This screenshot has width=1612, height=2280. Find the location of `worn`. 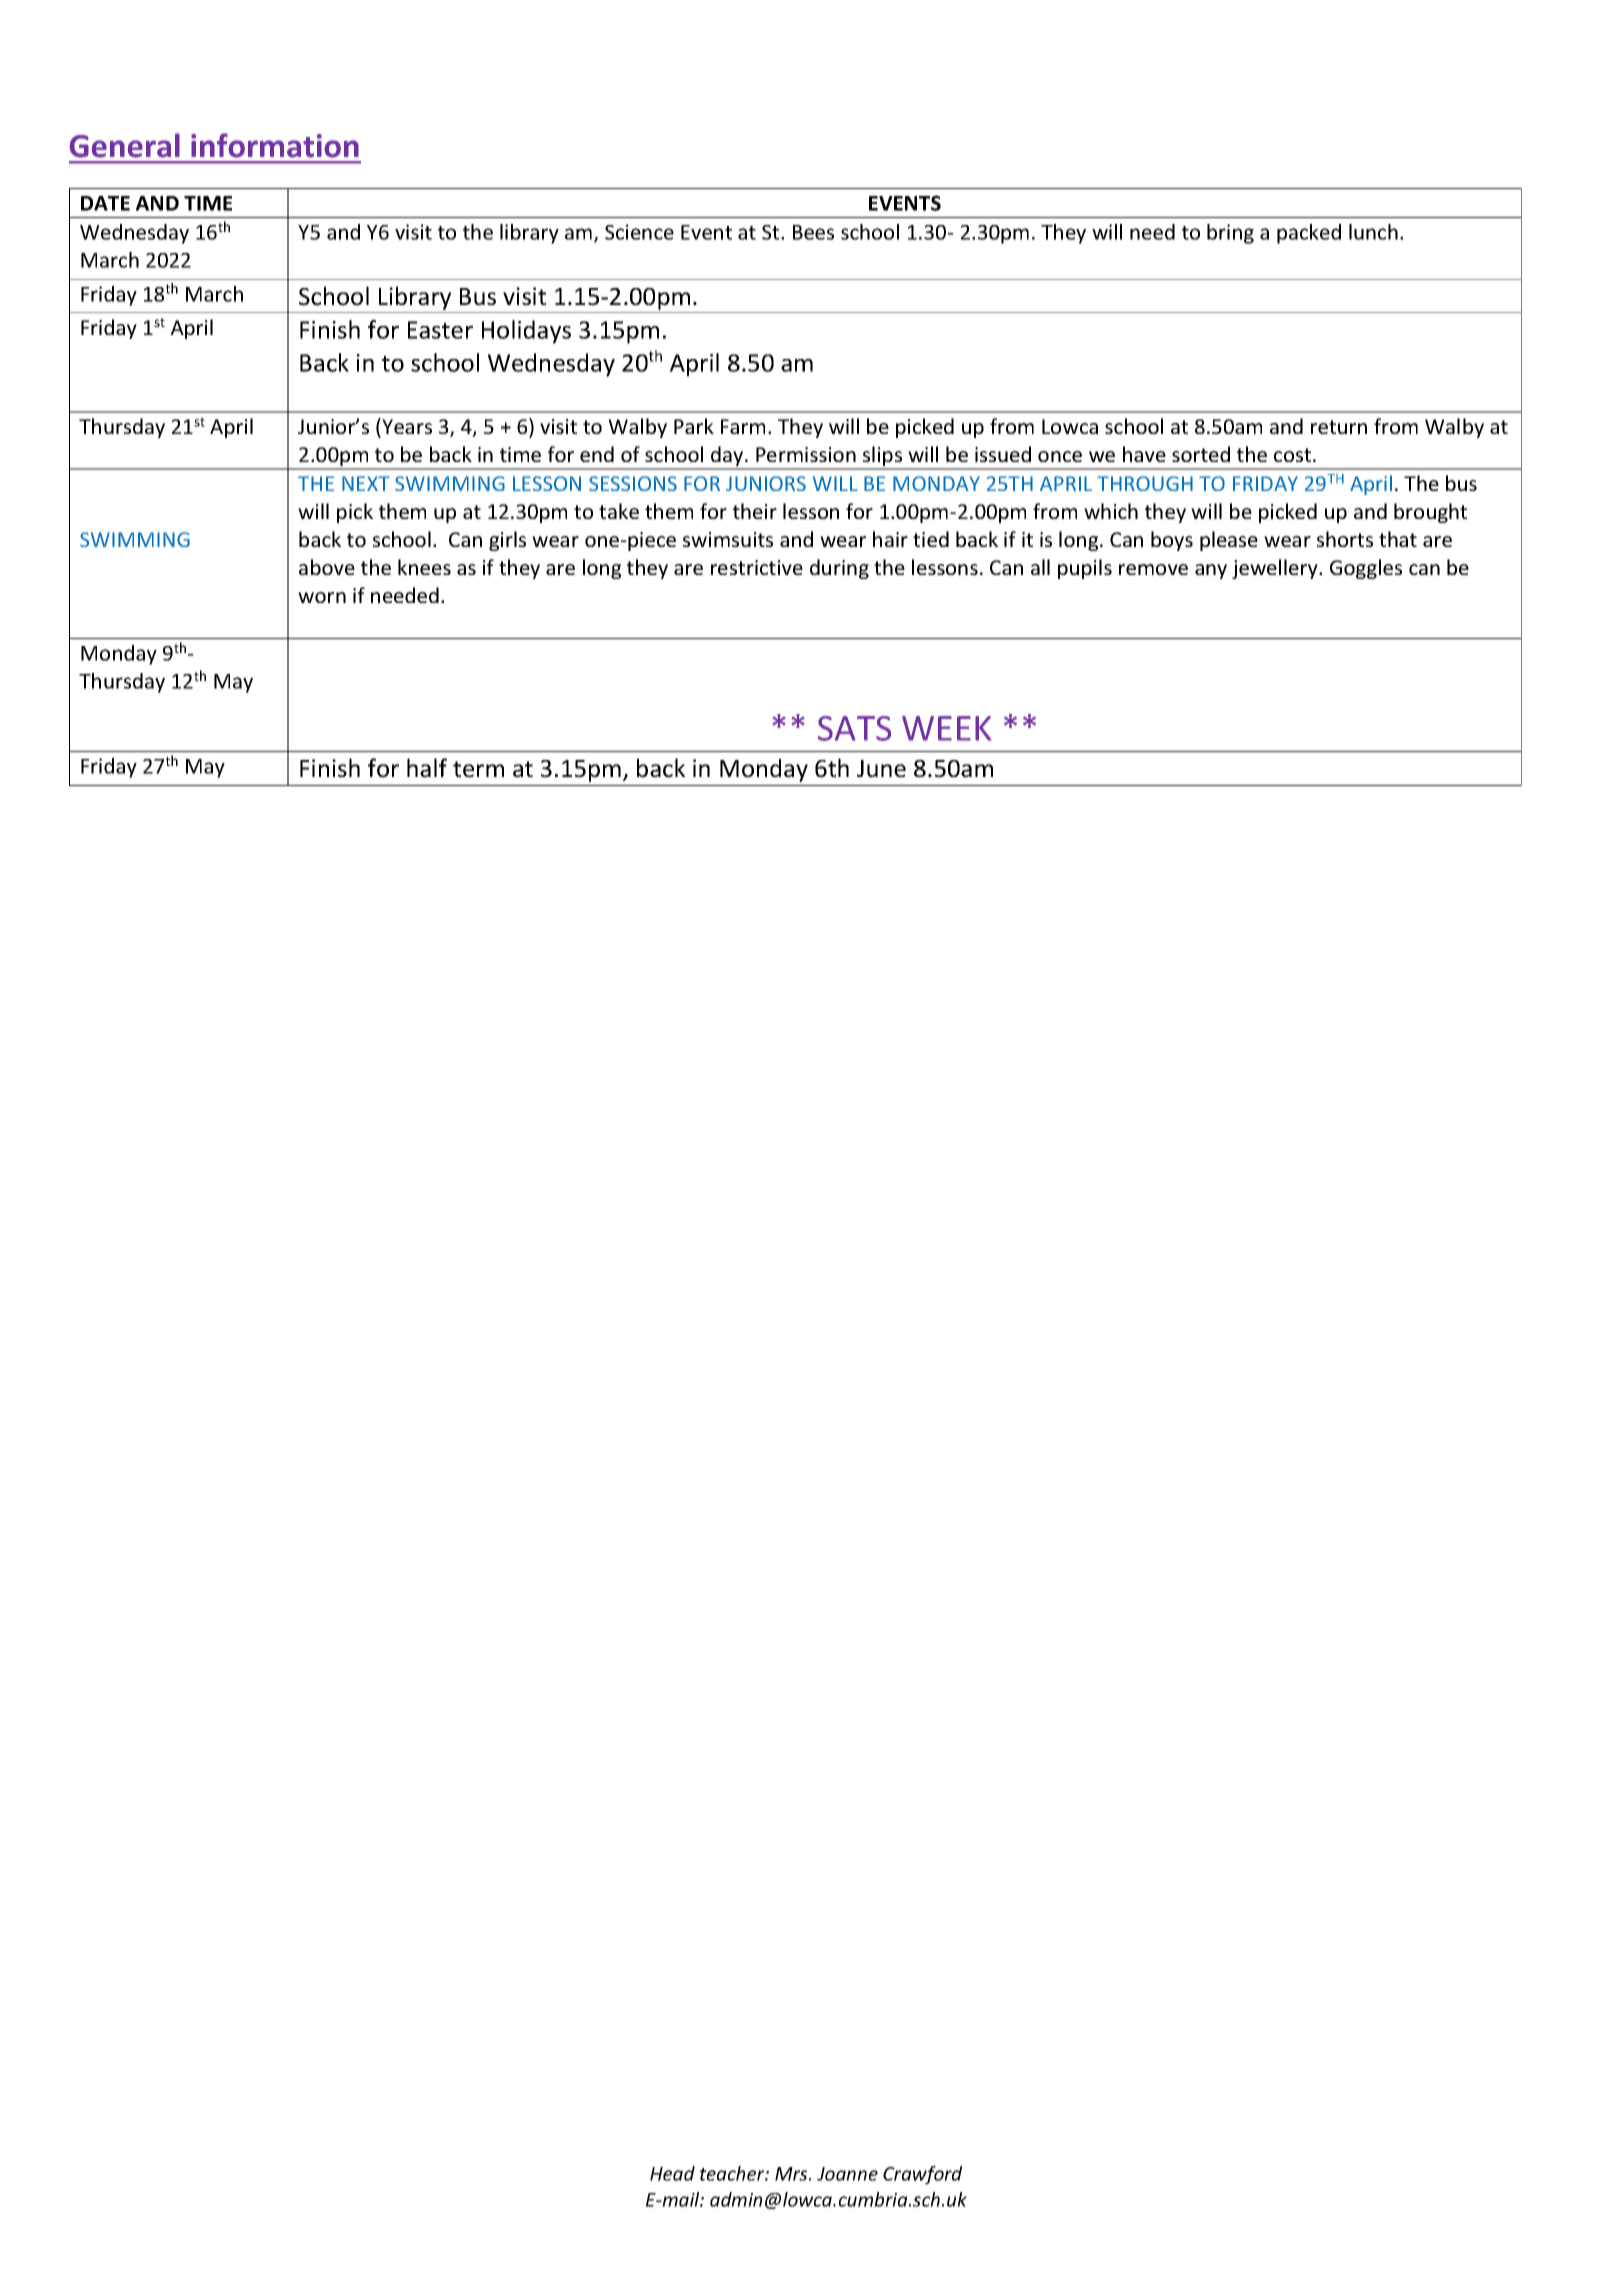

worn is located at coordinates (322, 597).
